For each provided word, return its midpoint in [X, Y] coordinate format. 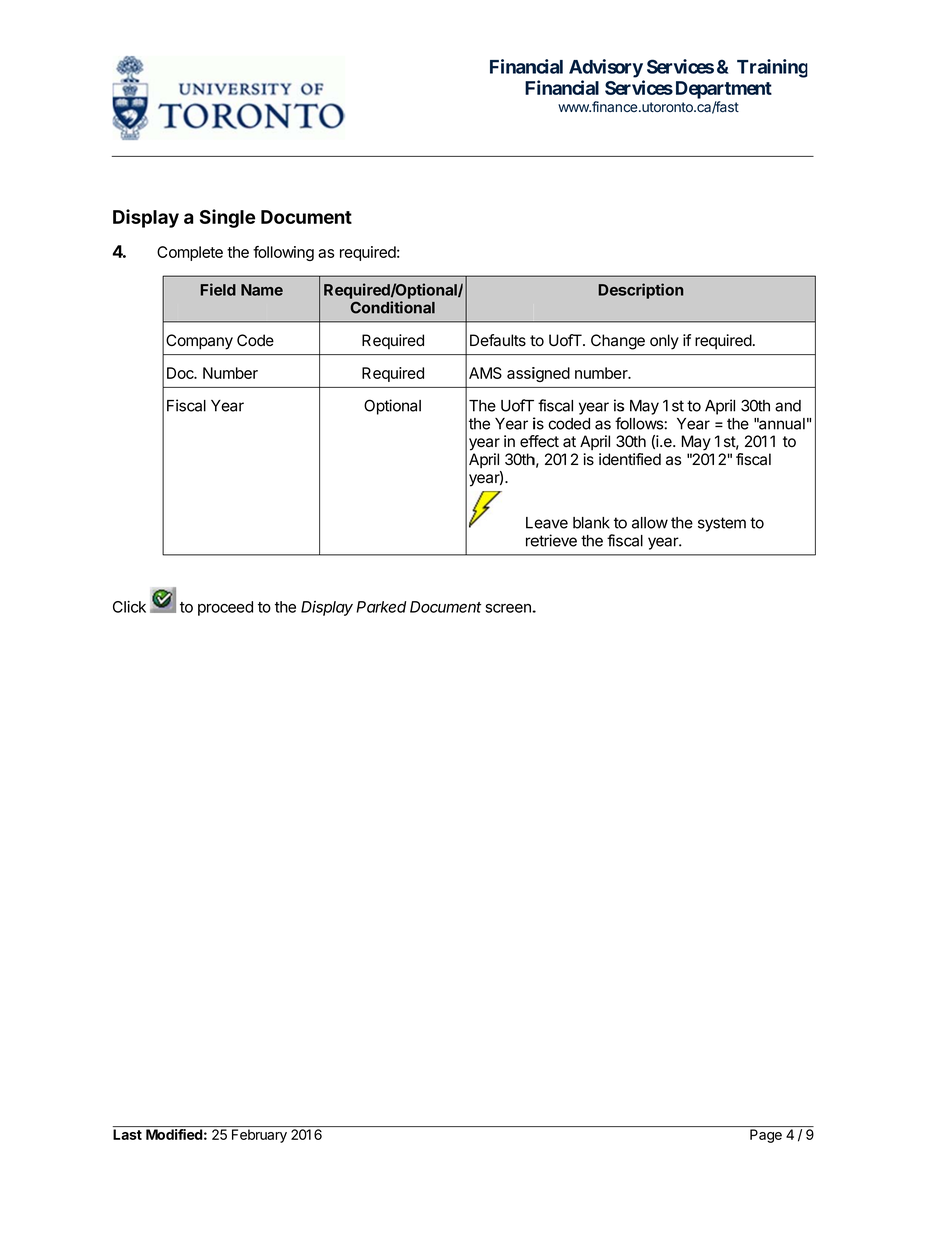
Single [227, 218]
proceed [225, 608]
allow [650, 523]
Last [127, 1134]
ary [277, 1137]
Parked [381, 607]
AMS [485, 373]
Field [218, 289]
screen [509, 608]
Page [766, 1136]
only [664, 342]
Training [772, 68]
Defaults [498, 340]
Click [129, 607]
